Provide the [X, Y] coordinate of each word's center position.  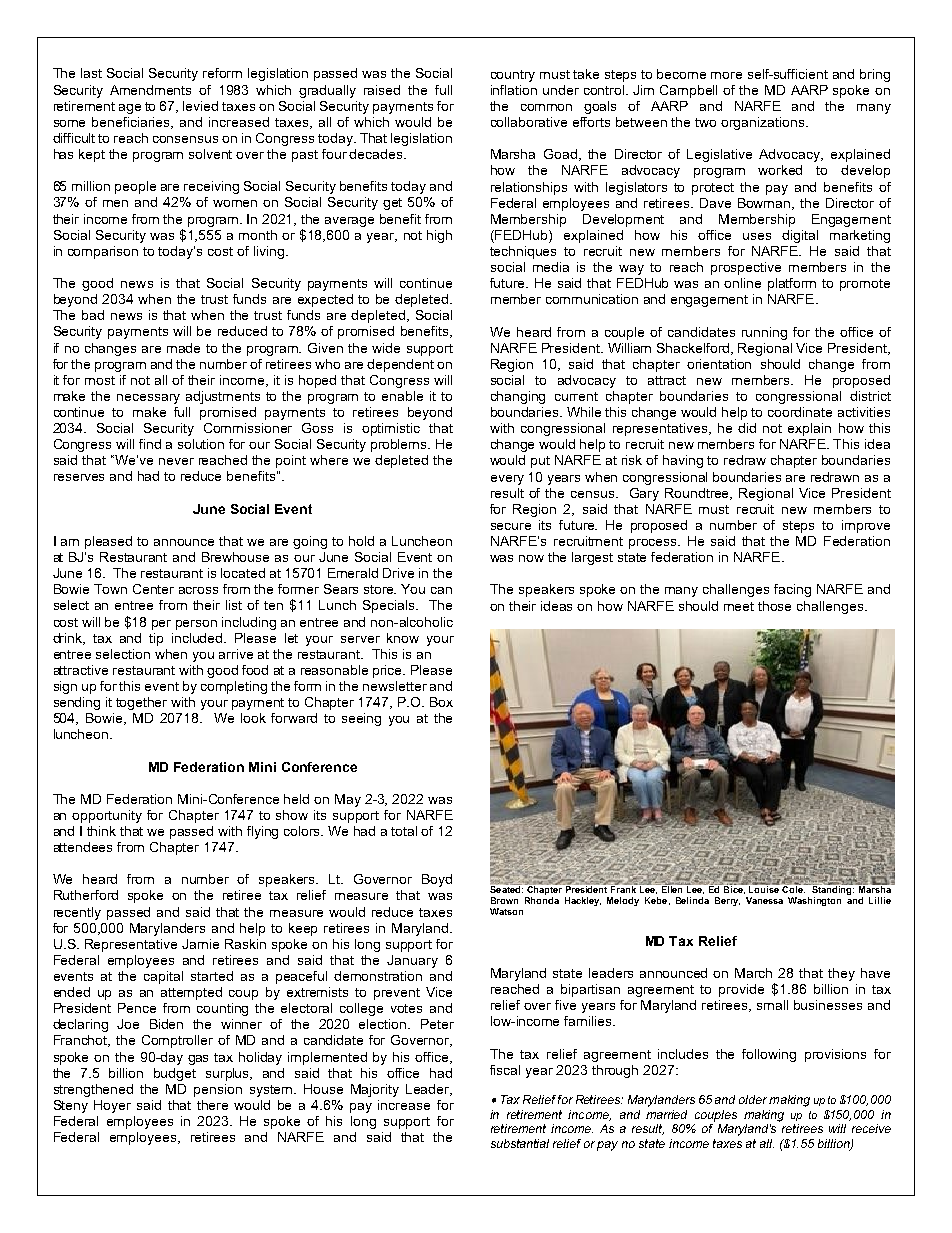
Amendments [150, 90]
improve [866, 526]
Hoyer [112, 1106]
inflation [514, 90]
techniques [523, 252]
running [764, 333]
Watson [506, 911]
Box [441, 702]
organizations [764, 123]
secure [511, 526]
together [141, 703]
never [176, 461]
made [183, 348]
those [774, 606]
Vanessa [764, 900]
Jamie [200, 944]
